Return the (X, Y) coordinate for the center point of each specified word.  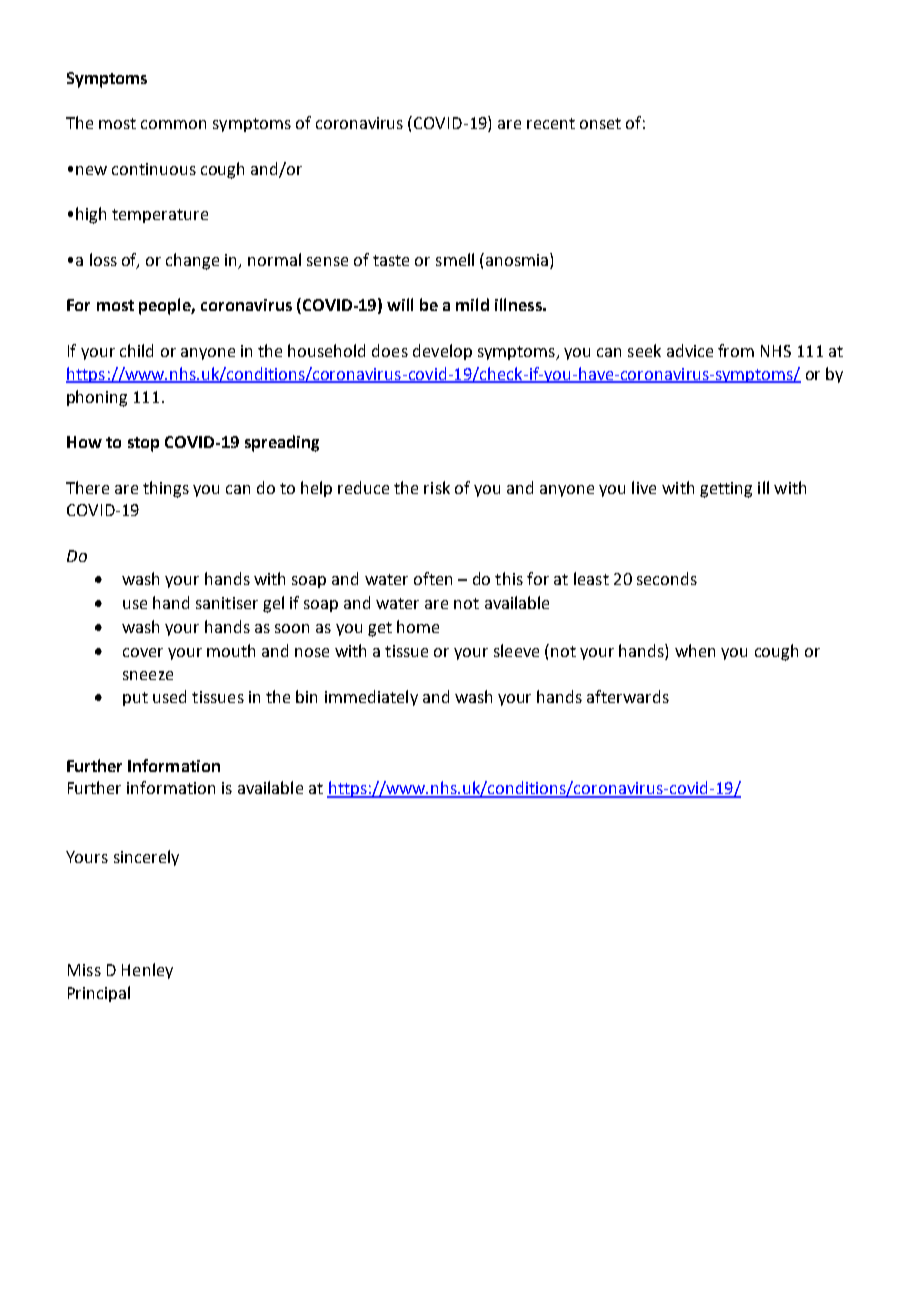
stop (143, 444)
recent (551, 123)
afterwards (628, 696)
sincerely (146, 858)
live (644, 487)
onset (600, 123)
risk (437, 487)
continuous (154, 169)
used (169, 696)
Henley (147, 971)
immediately (371, 698)
